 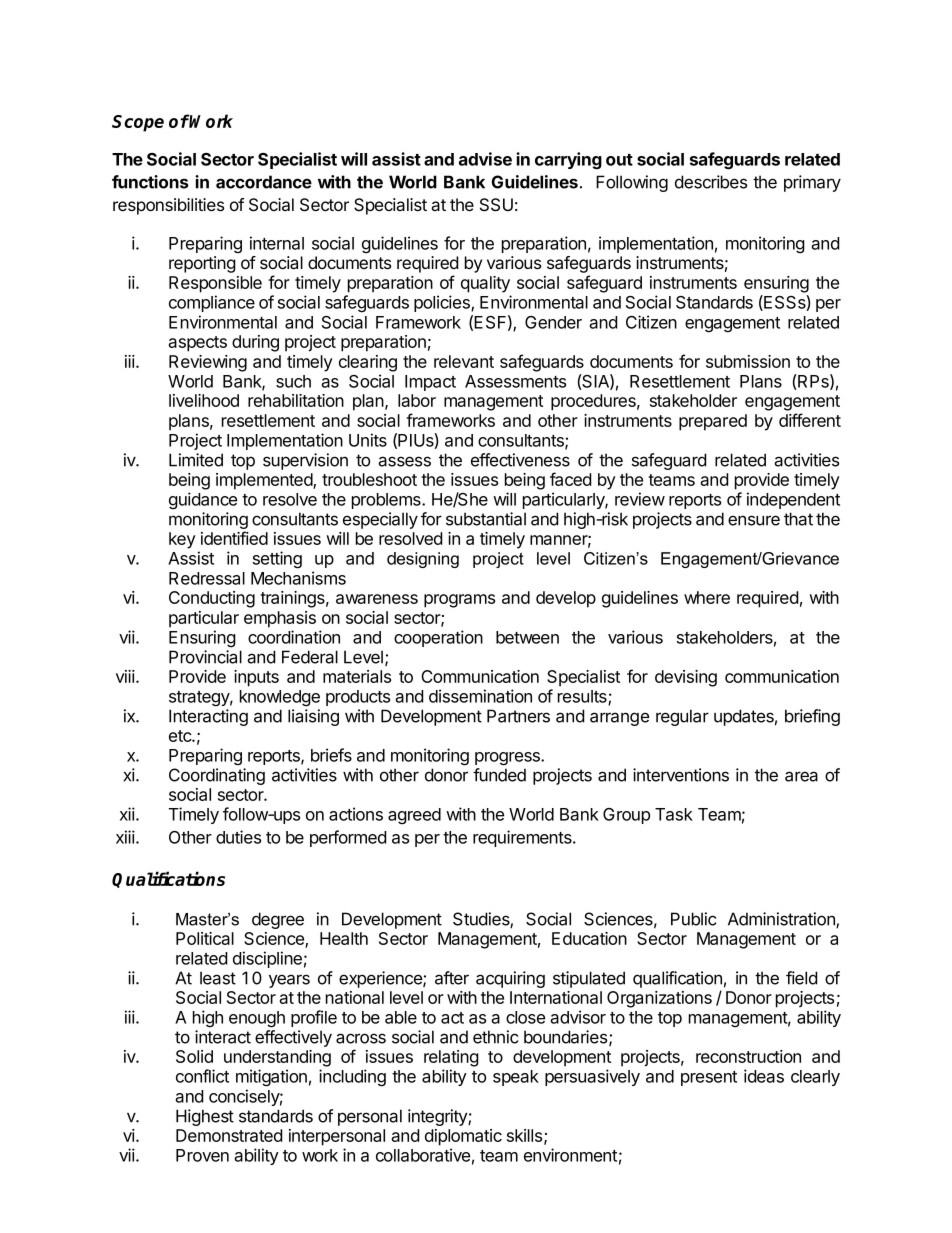 I want to click on where, so click(x=707, y=597).
